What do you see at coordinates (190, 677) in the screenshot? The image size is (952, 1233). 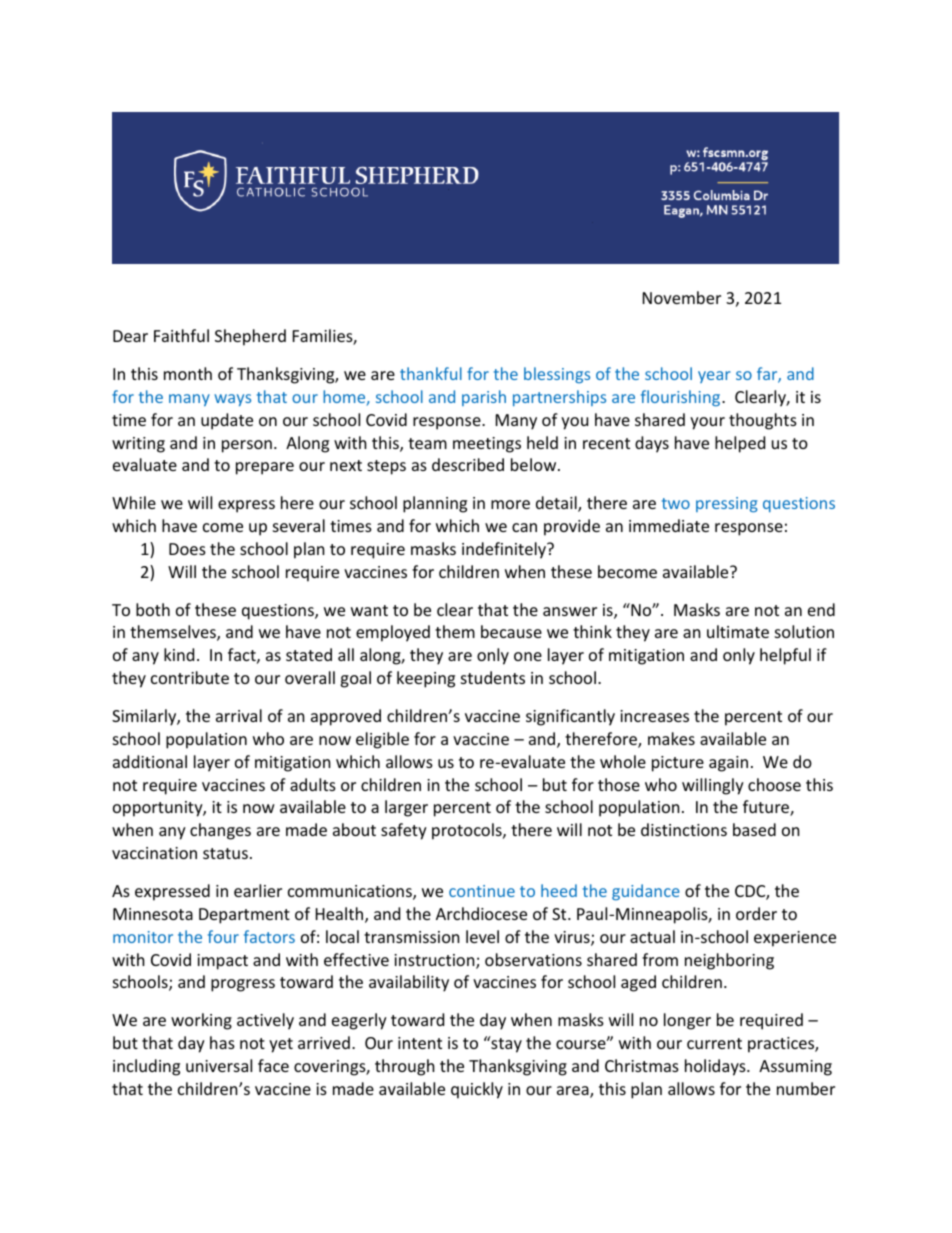 I see `contribute` at bounding box center [190, 677].
